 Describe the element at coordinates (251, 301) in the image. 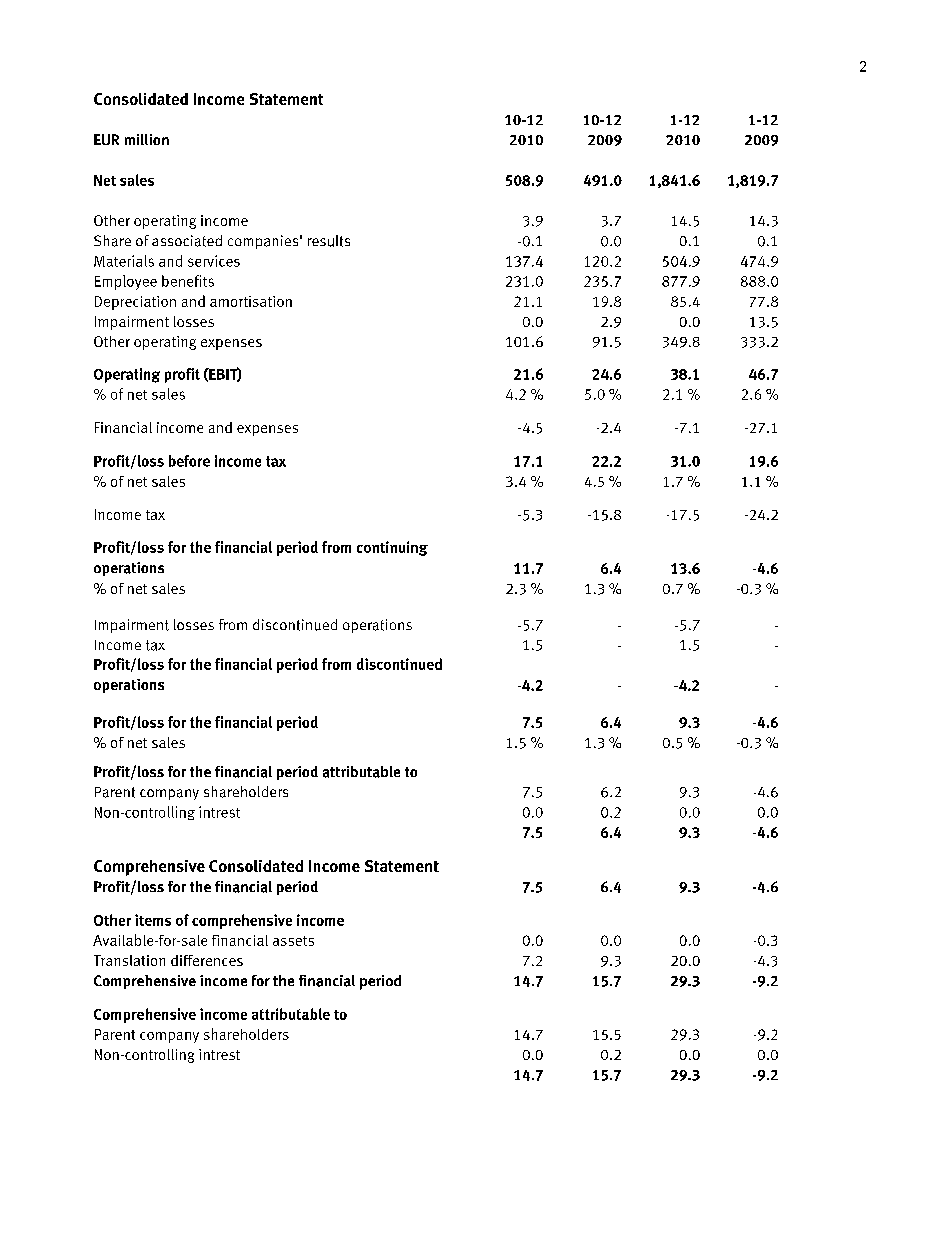

I see `amortisation` at that location.
